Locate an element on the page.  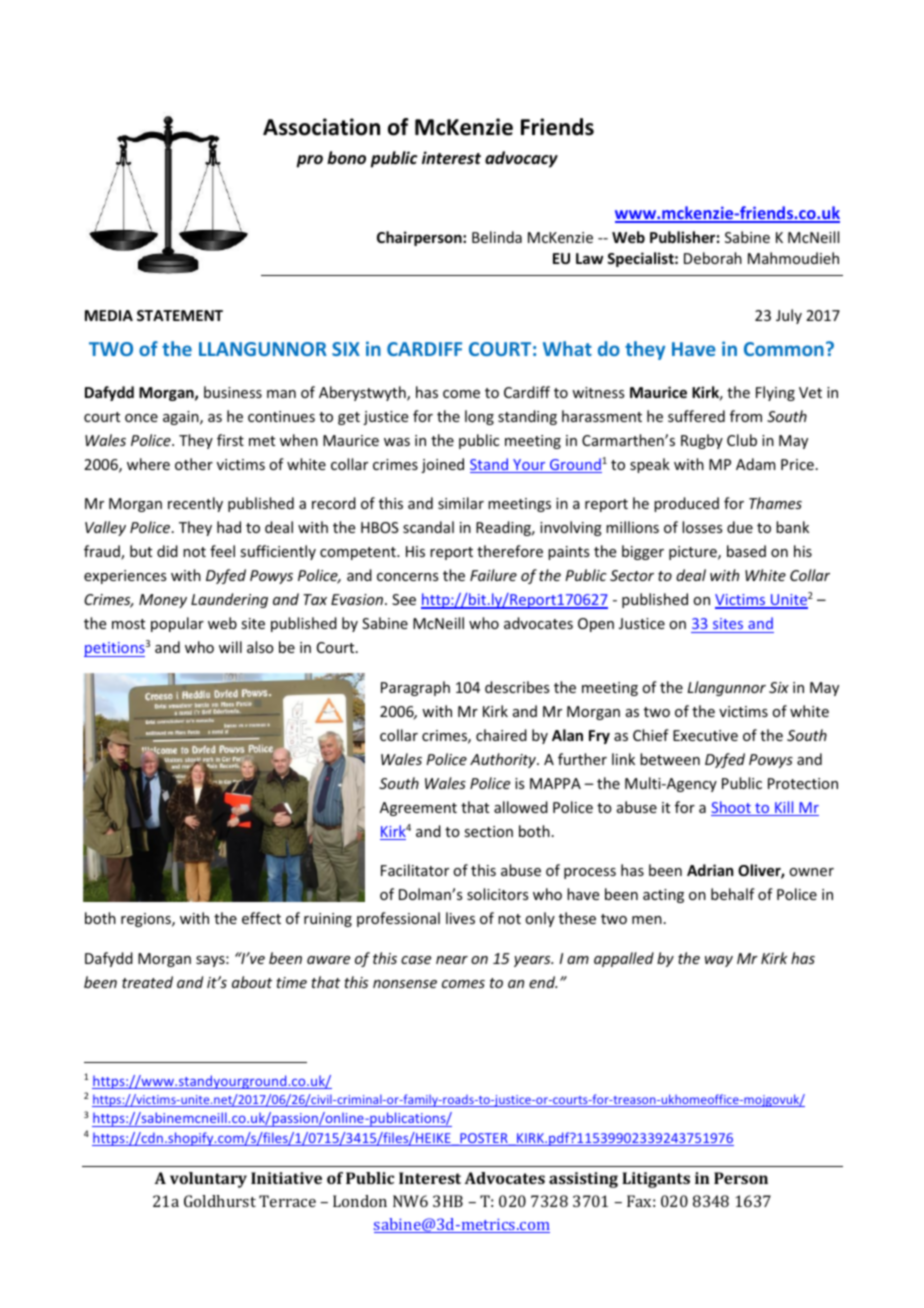
effect is located at coordinates (261, 918).
